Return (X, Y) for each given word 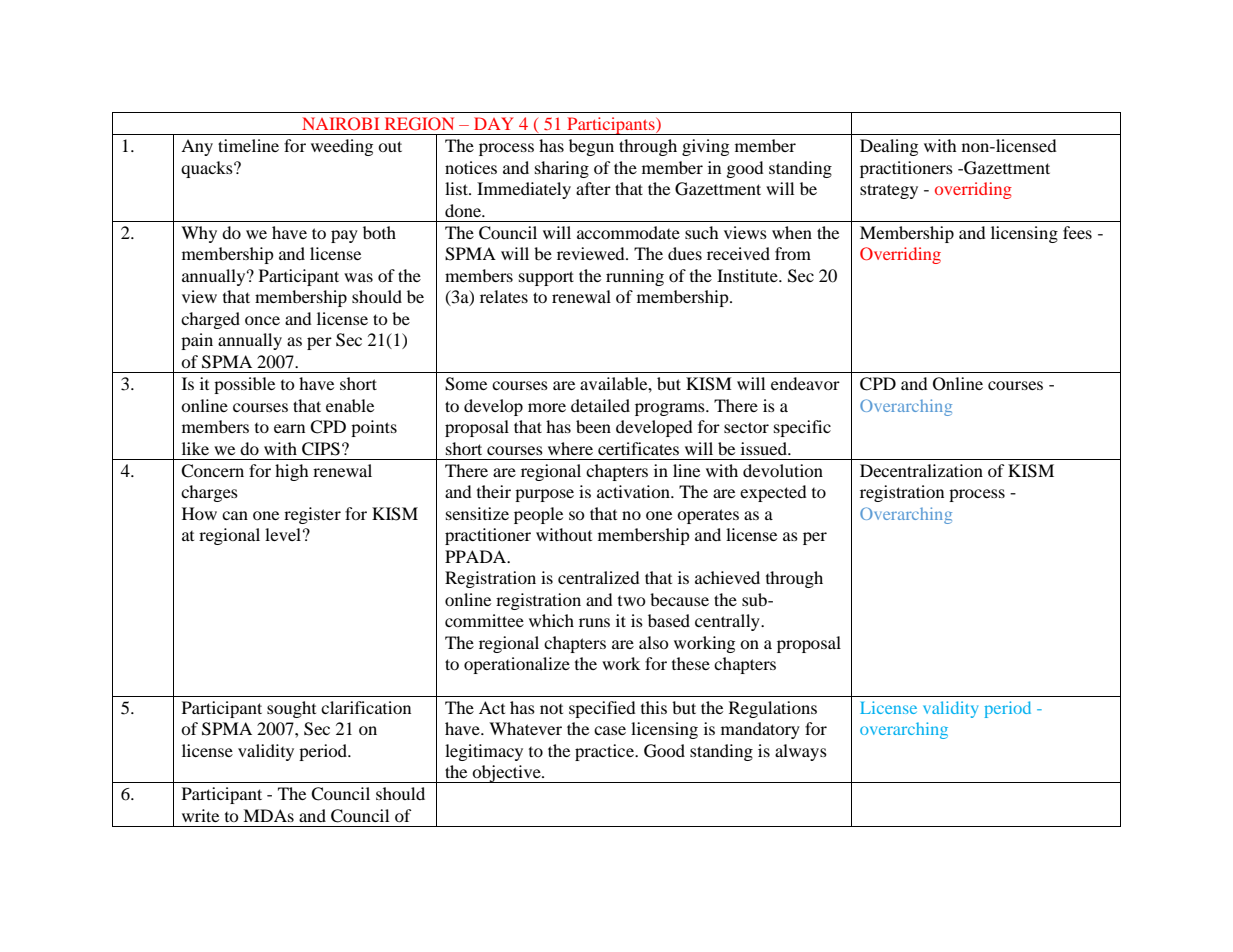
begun (591, 147)
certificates (638, 448)
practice (605, 752)
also (654, 642)
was (358, 277)
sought (291, 709)
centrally (728, 622)
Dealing (889, 147)
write (200, 815)
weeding (342, 147)
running (635, 277)
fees (1077, 232)
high (292, 472)
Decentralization (921, 470)
